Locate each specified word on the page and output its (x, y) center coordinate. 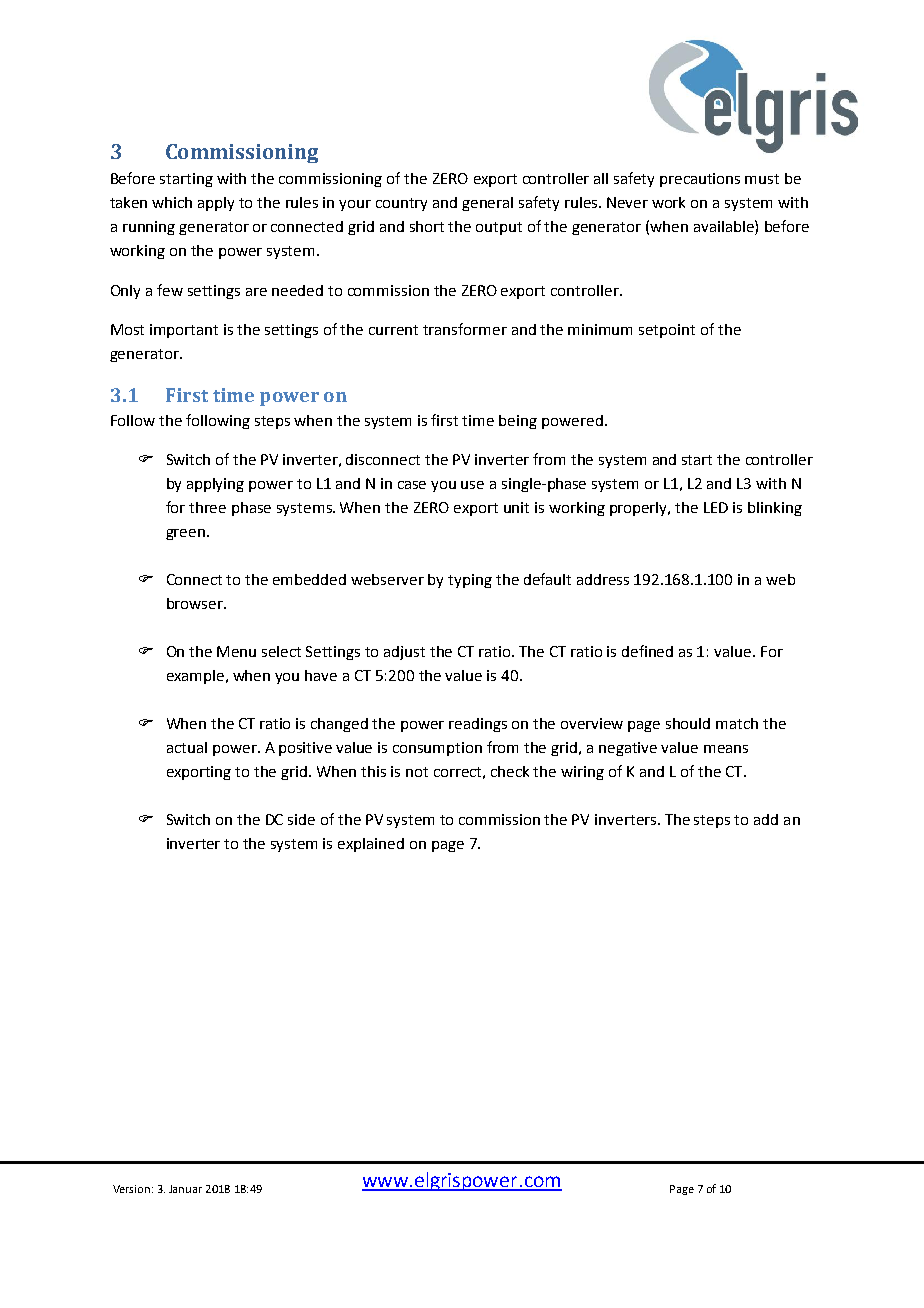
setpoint (667, 331)
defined (647, 651)
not (417, 772)
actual (187, 747)
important (184, 331)
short (427, 226)
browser (196, 603)
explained (371, 845)
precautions (700, 180)
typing (470, 581)
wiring (582, 773)
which (172, 202)
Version (133, 1189)
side (301, 819)
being (518, 422)
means (726, 749)
